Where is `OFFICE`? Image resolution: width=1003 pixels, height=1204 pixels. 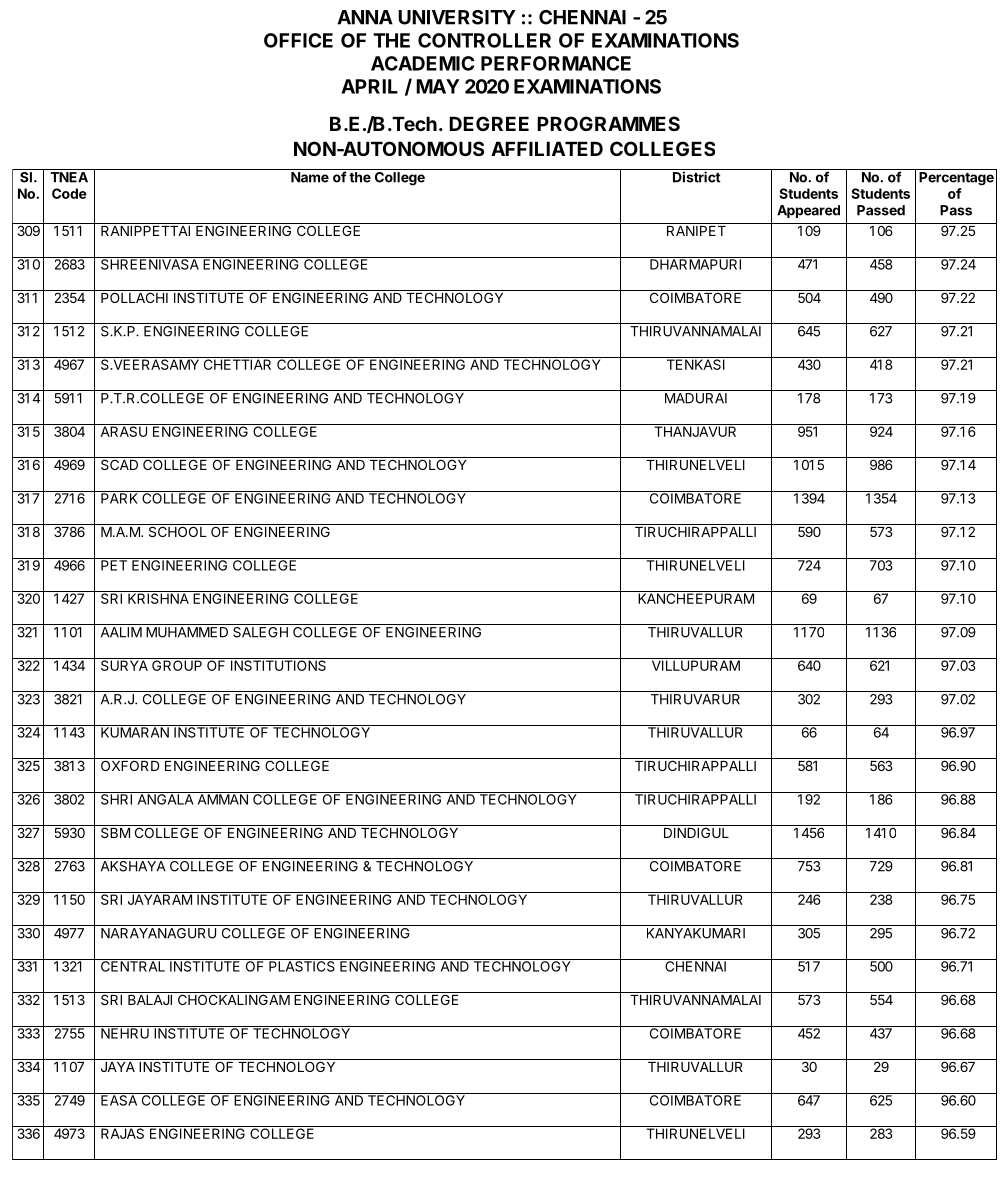
OFFICE is located at coordinates (298, 40).
